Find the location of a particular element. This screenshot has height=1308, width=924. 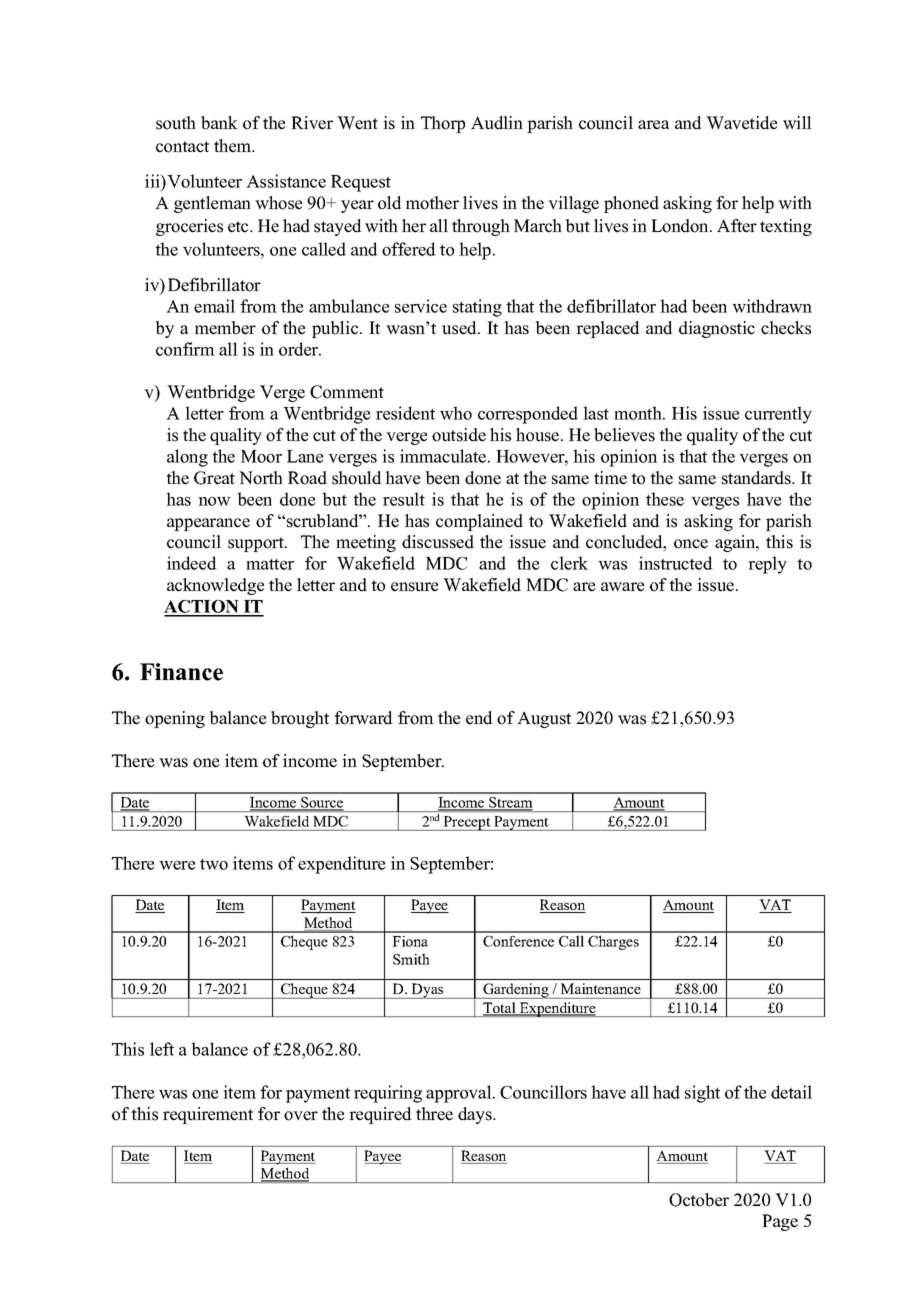

brought is located at coordinates (300, 719).
